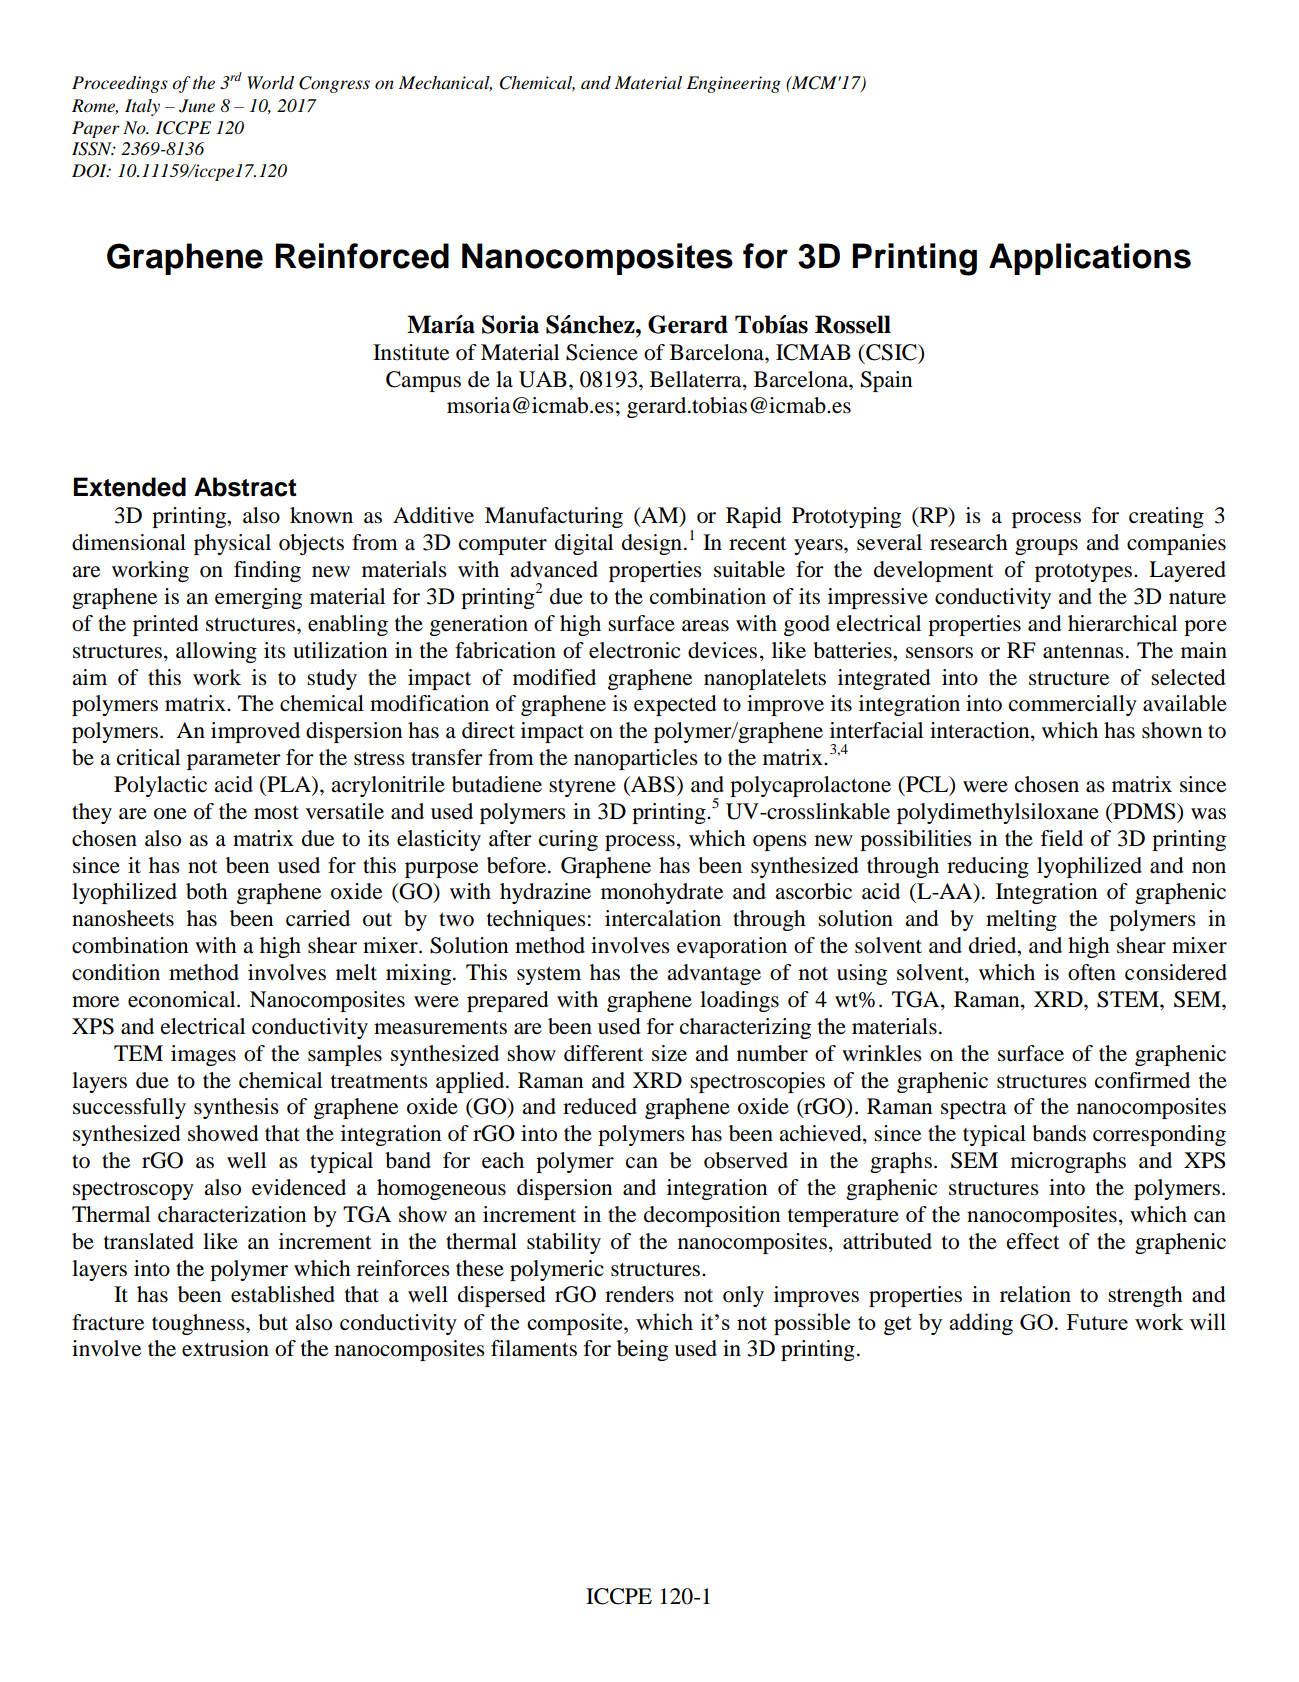 This page has width=1299, height=1682. I want to click on confirmed, so click(1142, 1080).
